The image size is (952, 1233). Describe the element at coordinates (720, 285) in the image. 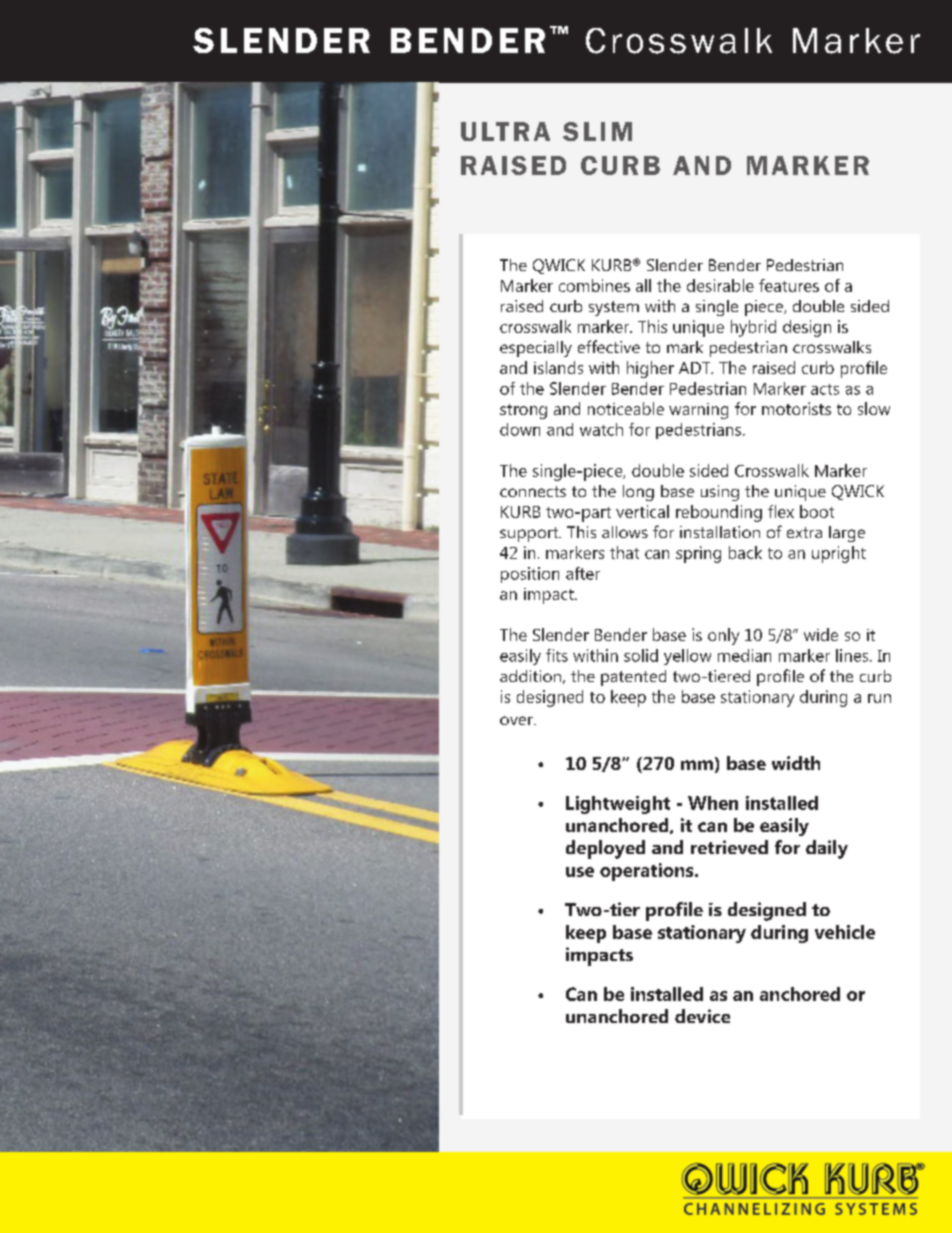

I see `desirable` at that location.
